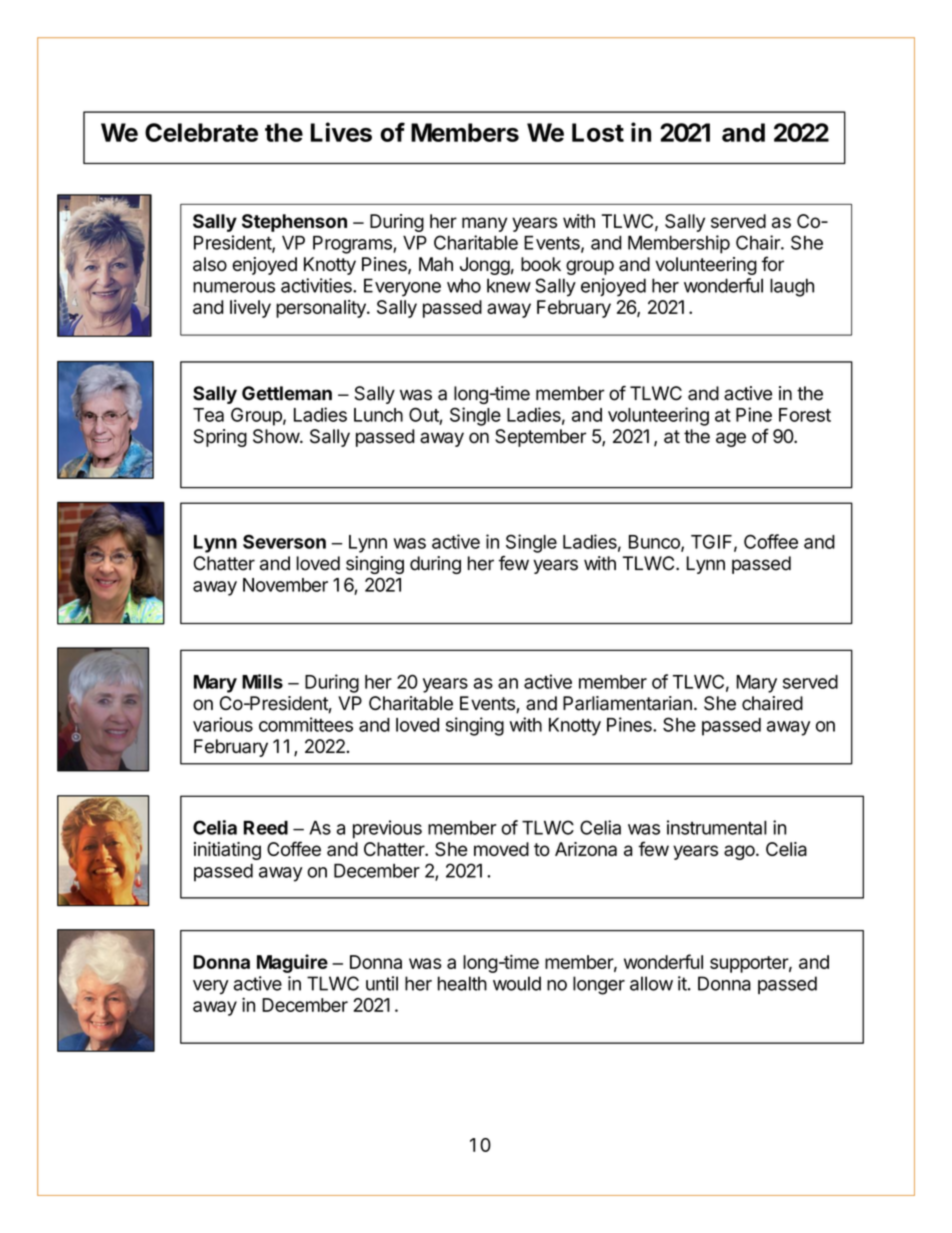 The height and width of the screenshot is (1233, 952). Describe the element at coordinates (484, 224) in the screenshot. I see `many` at that location.
